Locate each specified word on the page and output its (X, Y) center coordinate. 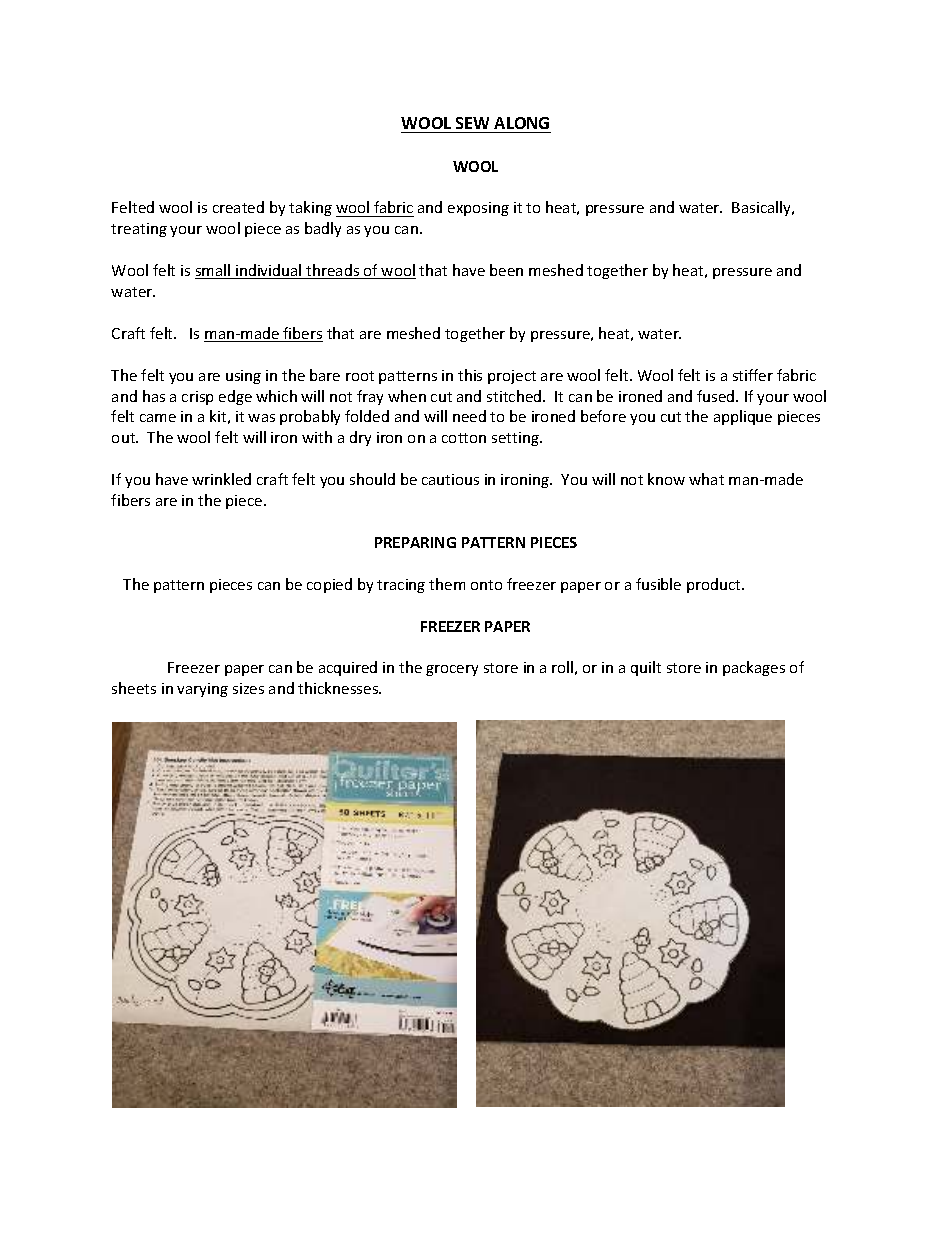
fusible (658, 584)
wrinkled (221, 479)
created (238, 207)
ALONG (521, 123)
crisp (197, 398)
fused (717, 396)
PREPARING (415, 542)
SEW (472, 123)
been (506, 270)
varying (202, 690)
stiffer (753, 375)
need (469, 416)
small (214, 271)
